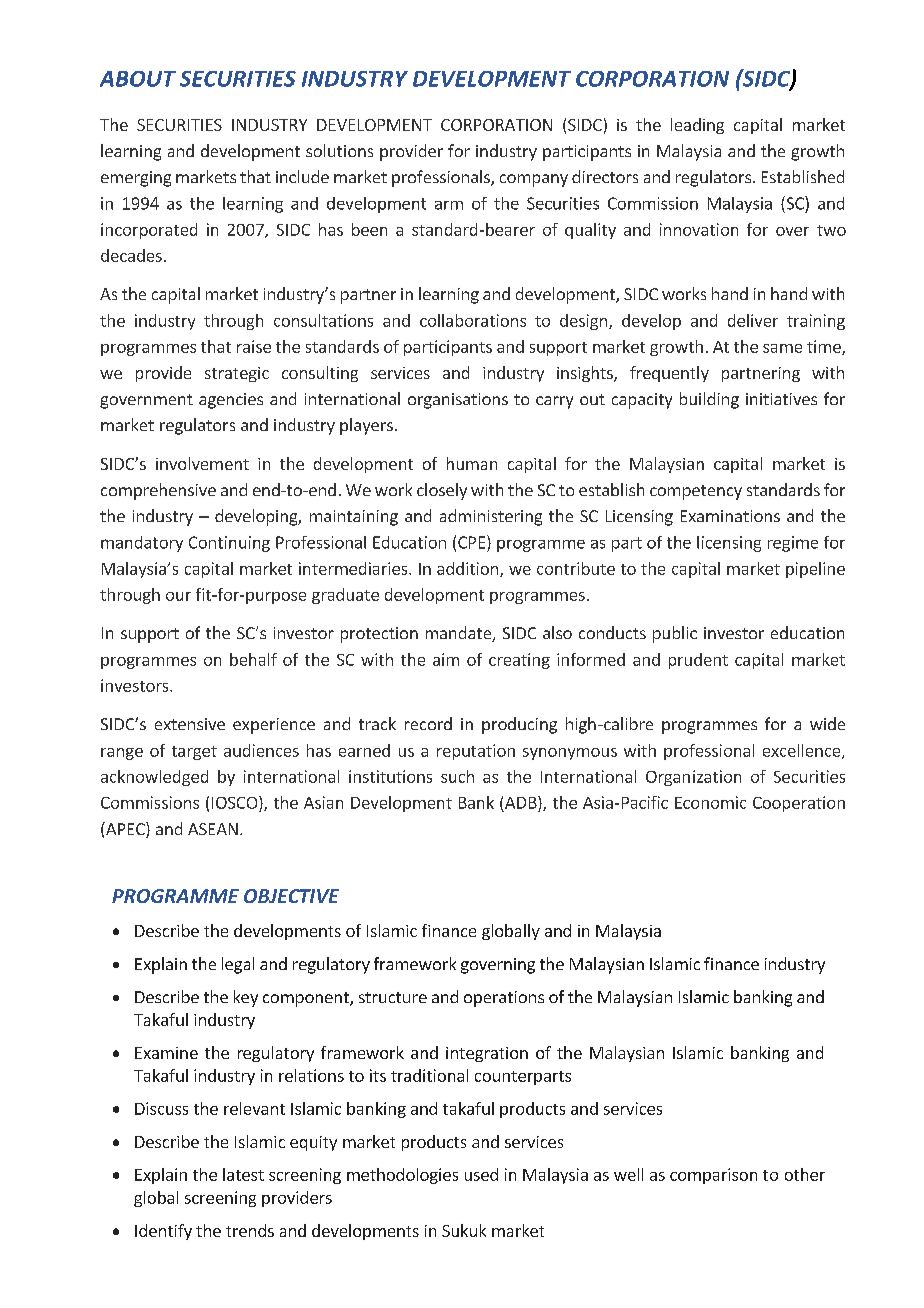 This document has height=1308, width=924. What do you see at coordinates (446, 659) in the document?
I see `aim` at bounding box center [446, 659].
